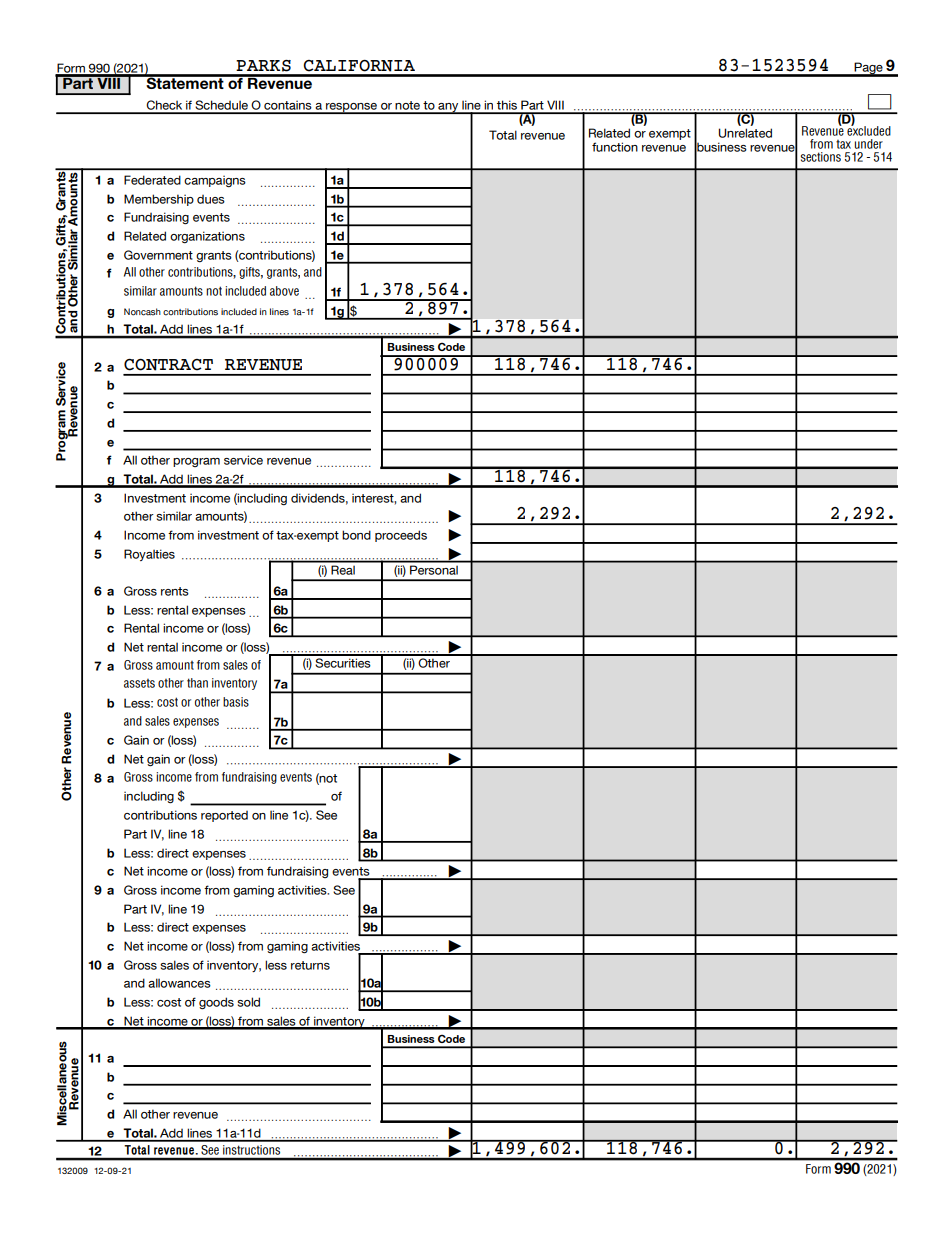 The image size is (952, 1233). Describe the element at coordinates (401, 536) in the screenshot. I see `proceeds` at that location.
